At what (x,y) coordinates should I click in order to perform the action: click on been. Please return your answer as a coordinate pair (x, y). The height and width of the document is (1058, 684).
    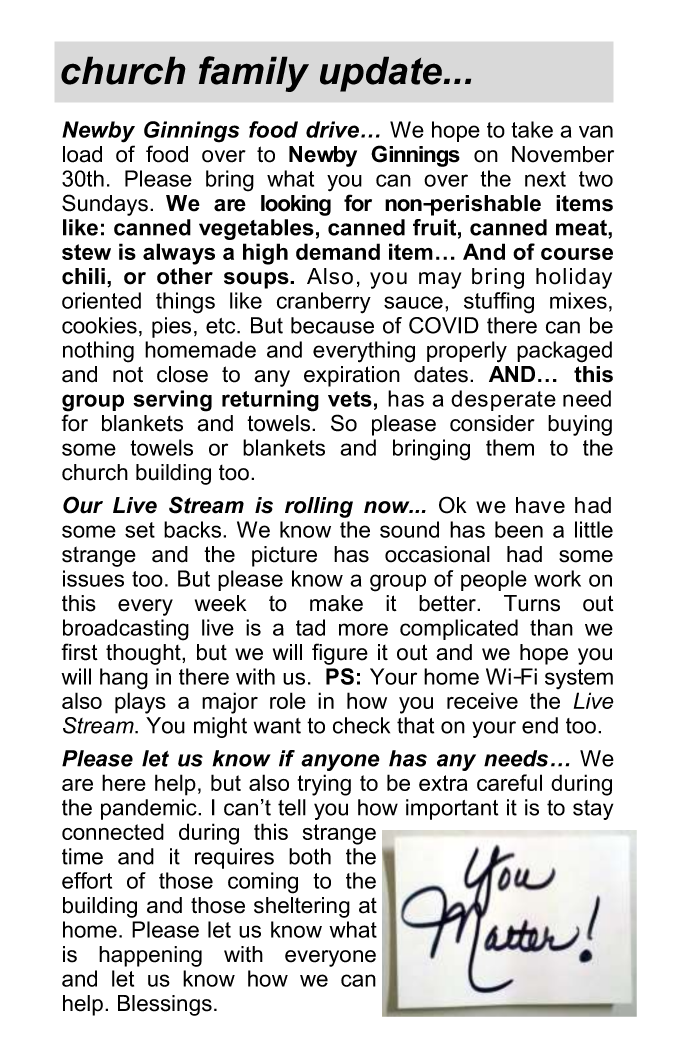
    Looking at the image, I should click on (519, 529).
